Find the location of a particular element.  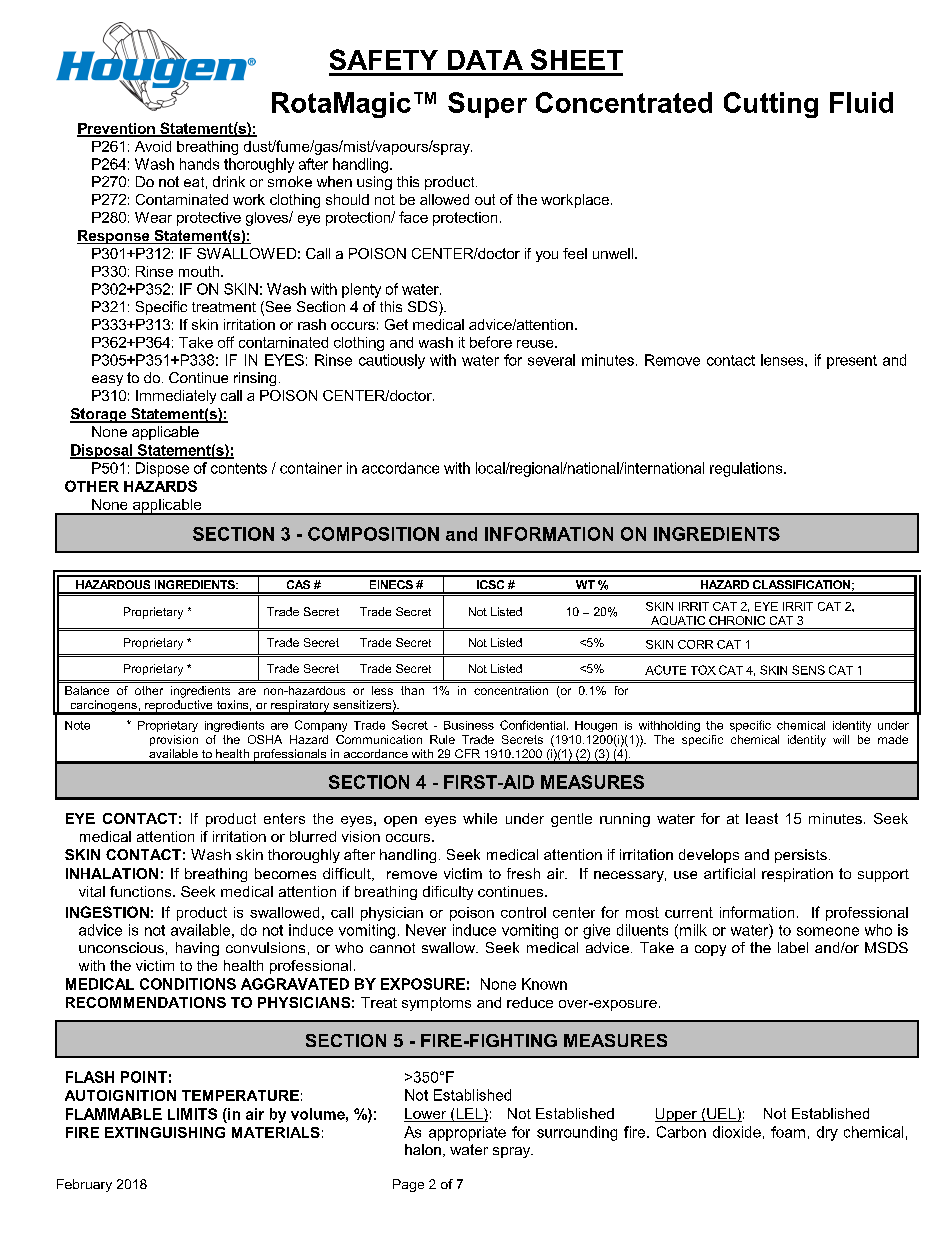

Super is located at coordinates (487, 105).
